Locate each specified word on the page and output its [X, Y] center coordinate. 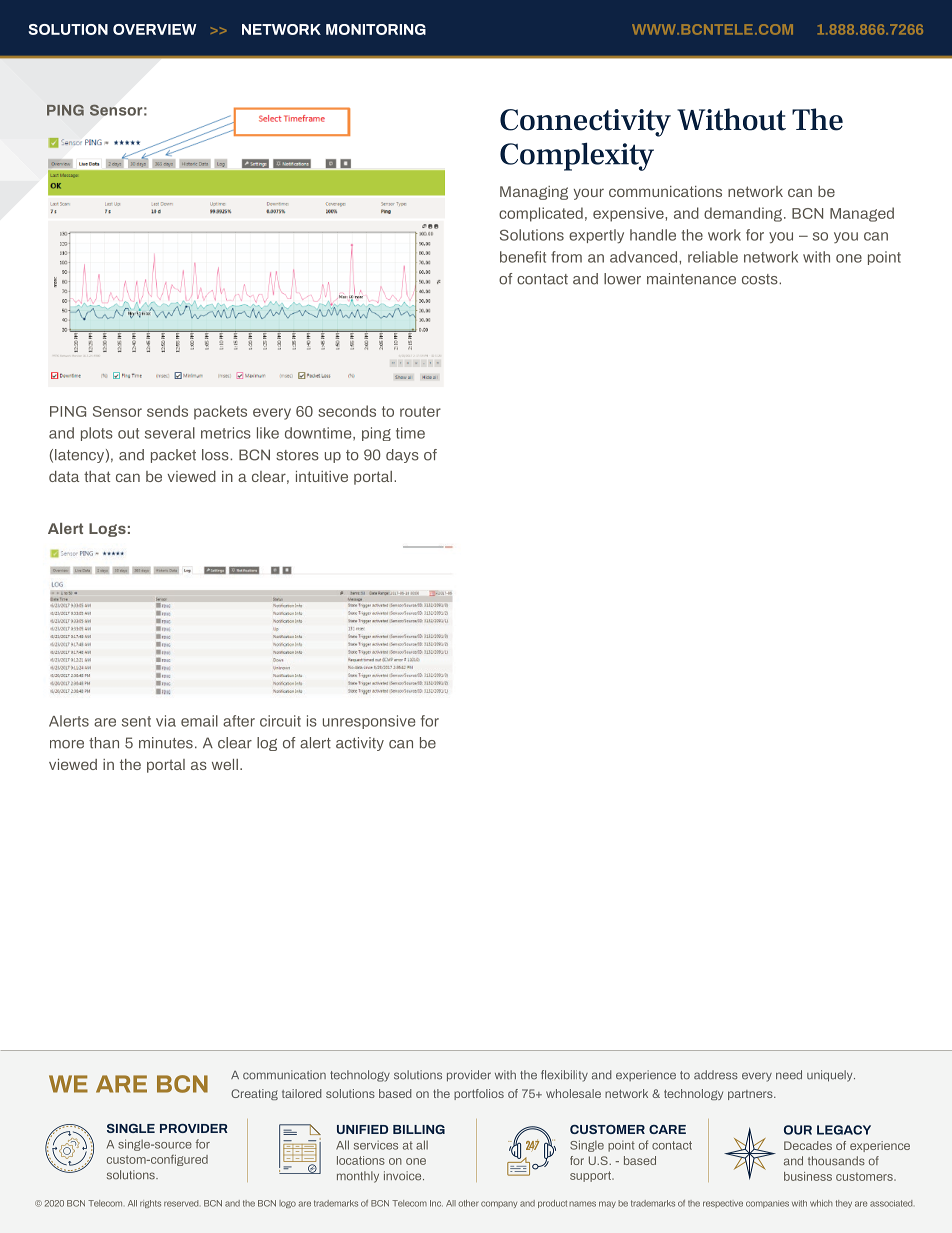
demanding [743, 214]
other [468, 1203]
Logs [107, 530]
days [402, 456]
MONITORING [376, 29]
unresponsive [369, 722]
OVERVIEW [155, 29]
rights [150, 1204]
